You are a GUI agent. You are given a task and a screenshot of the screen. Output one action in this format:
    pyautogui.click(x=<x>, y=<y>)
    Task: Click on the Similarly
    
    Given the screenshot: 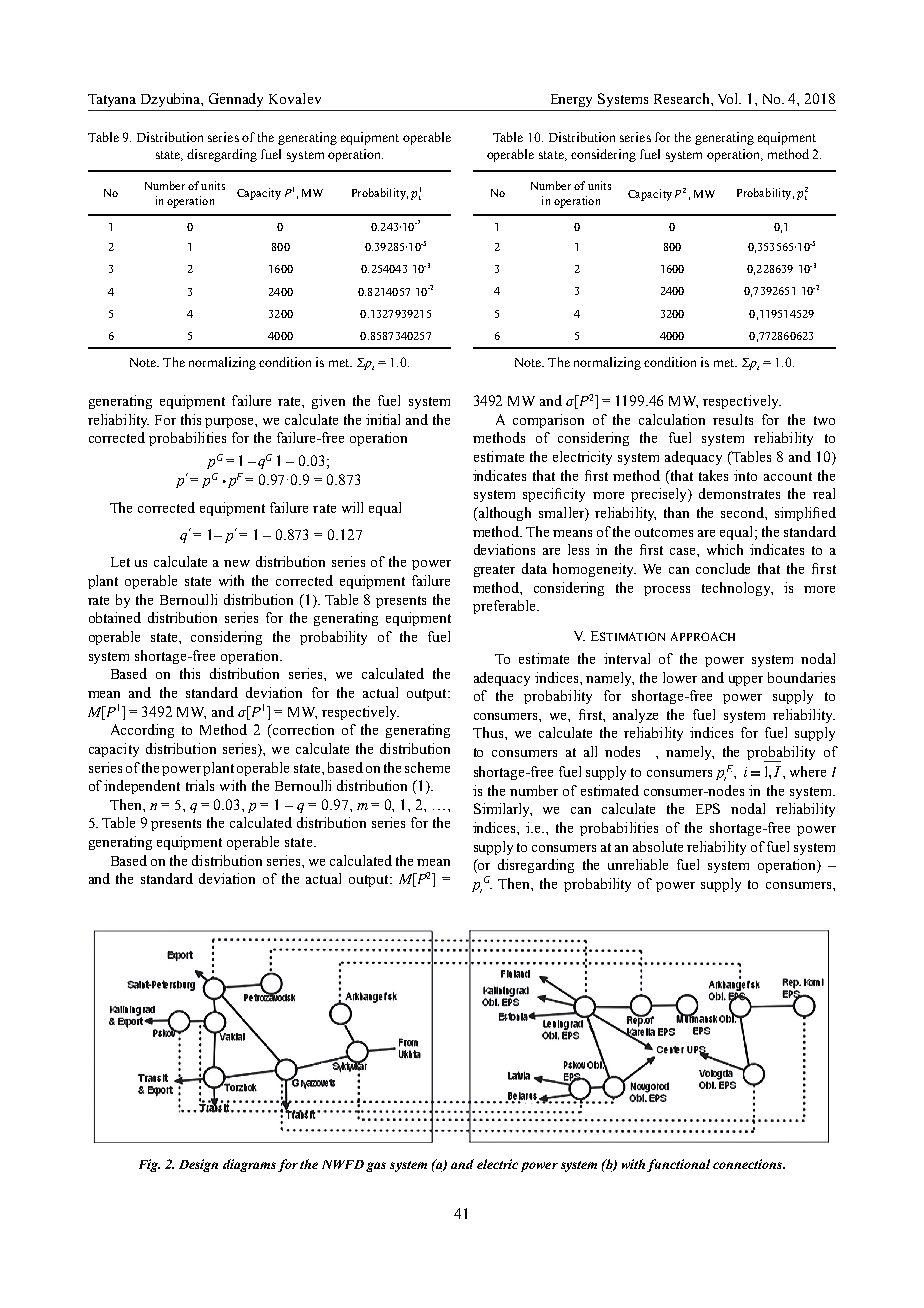 What is the action you would take?
    pyautogui.click(x=503, y=810)
